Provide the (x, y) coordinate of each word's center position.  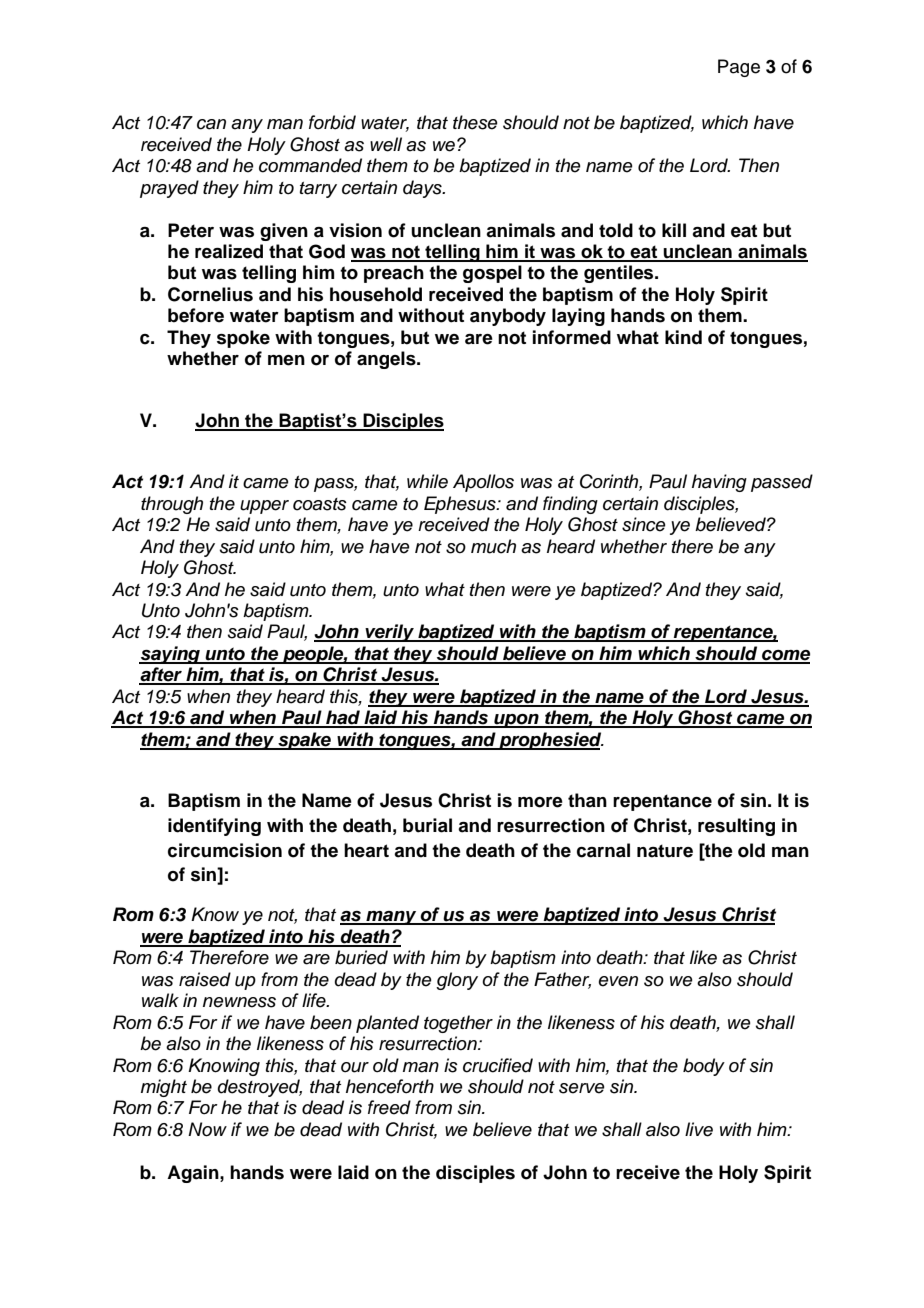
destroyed (260, 1088)
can (211, 124)
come (785, 656)
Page (739, 68)
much (493, 546)
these (475, 122)
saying (170, 655)
